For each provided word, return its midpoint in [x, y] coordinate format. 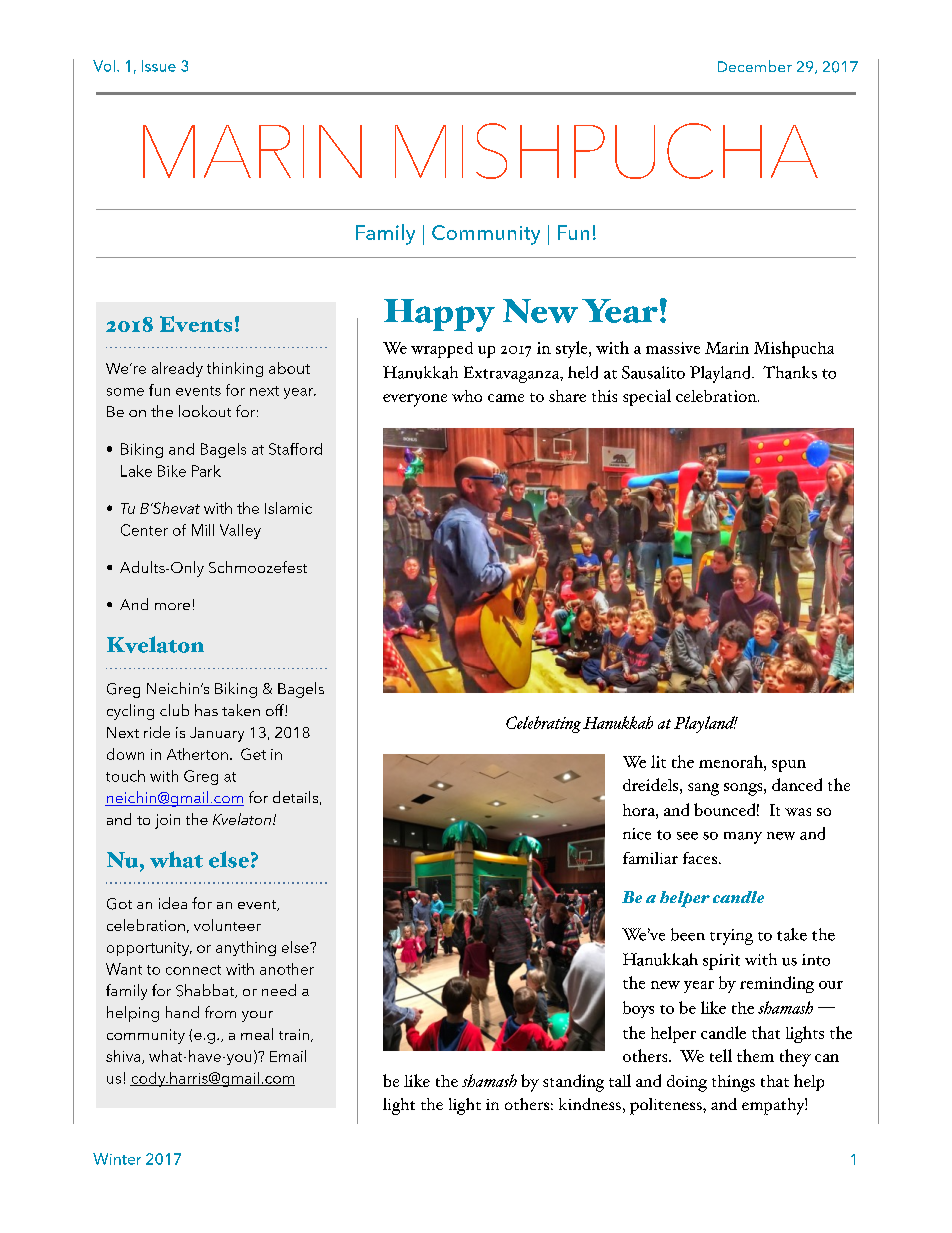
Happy [439, 315]
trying [731, 937]
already [177, 369]
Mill [203, 530]
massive [673, 348]
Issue [159, 66]
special [647, 397]
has [206, 710]
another [287, 969]
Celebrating [543, 724]
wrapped [442, 350]
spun [789, 766]
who [467, 396]
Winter [117, 1159]
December [755, 66]
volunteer [227, 925]
